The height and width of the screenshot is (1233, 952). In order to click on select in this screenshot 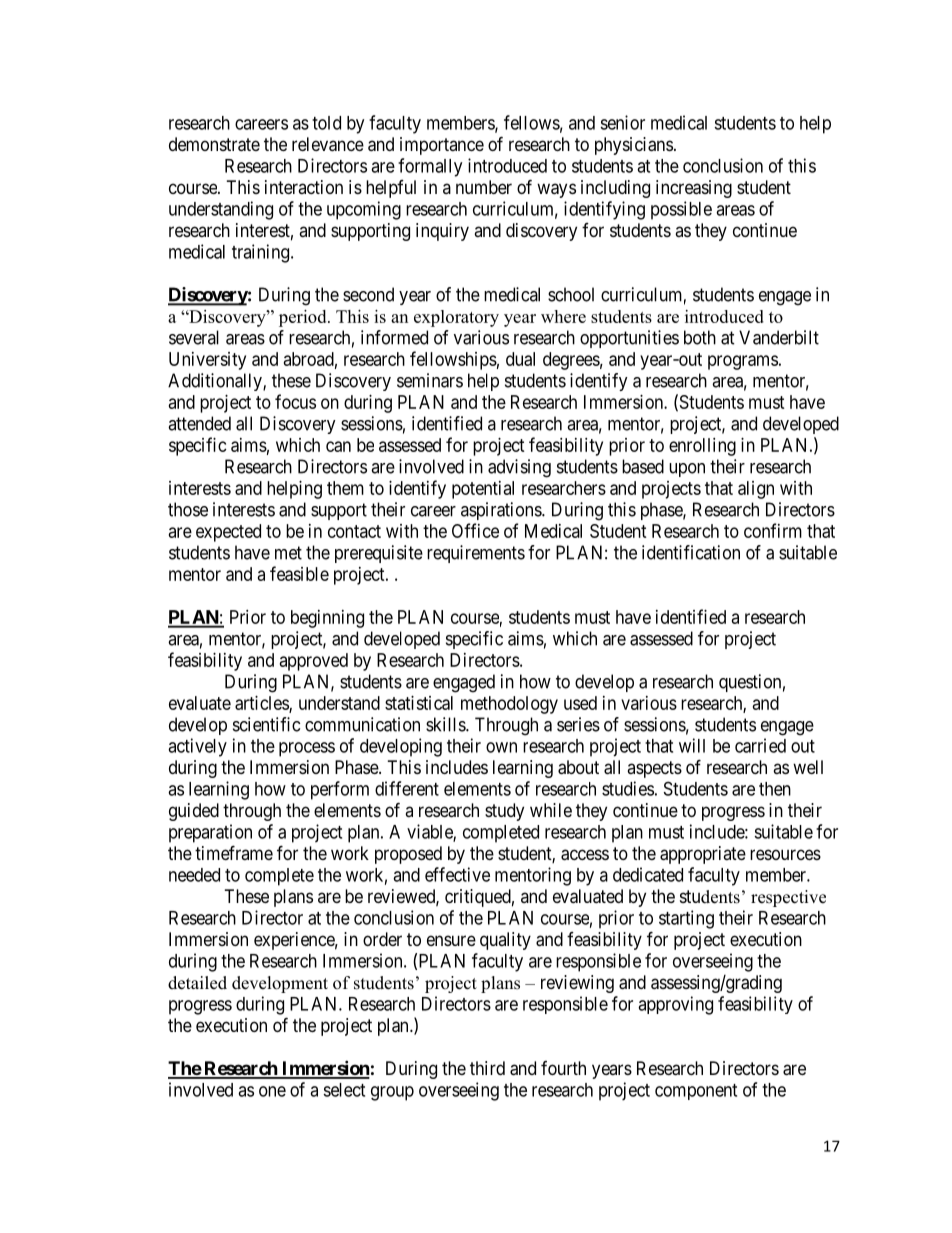, I will do `click(344, 1090)`.
